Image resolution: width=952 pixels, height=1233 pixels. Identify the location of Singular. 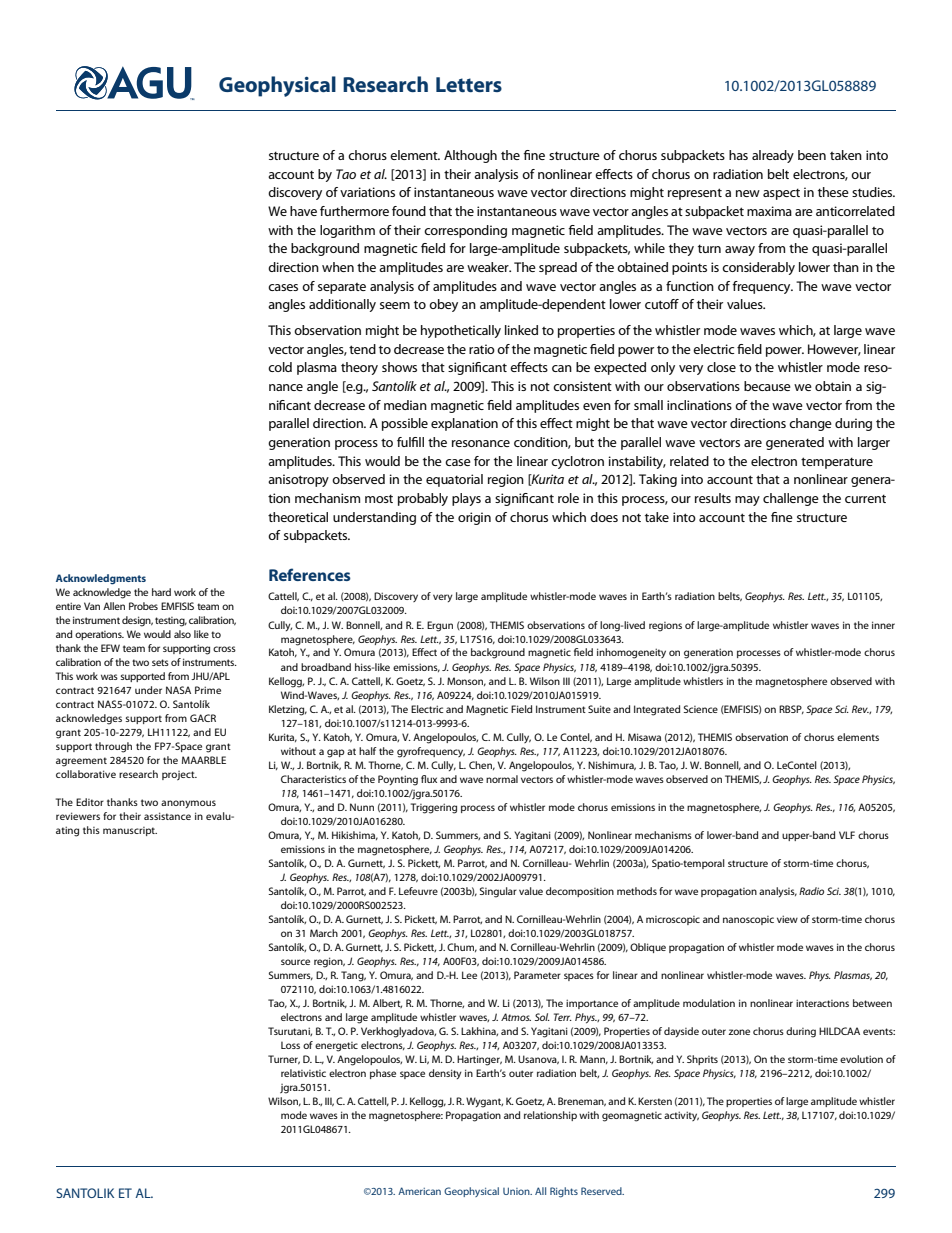
(498, 892).
